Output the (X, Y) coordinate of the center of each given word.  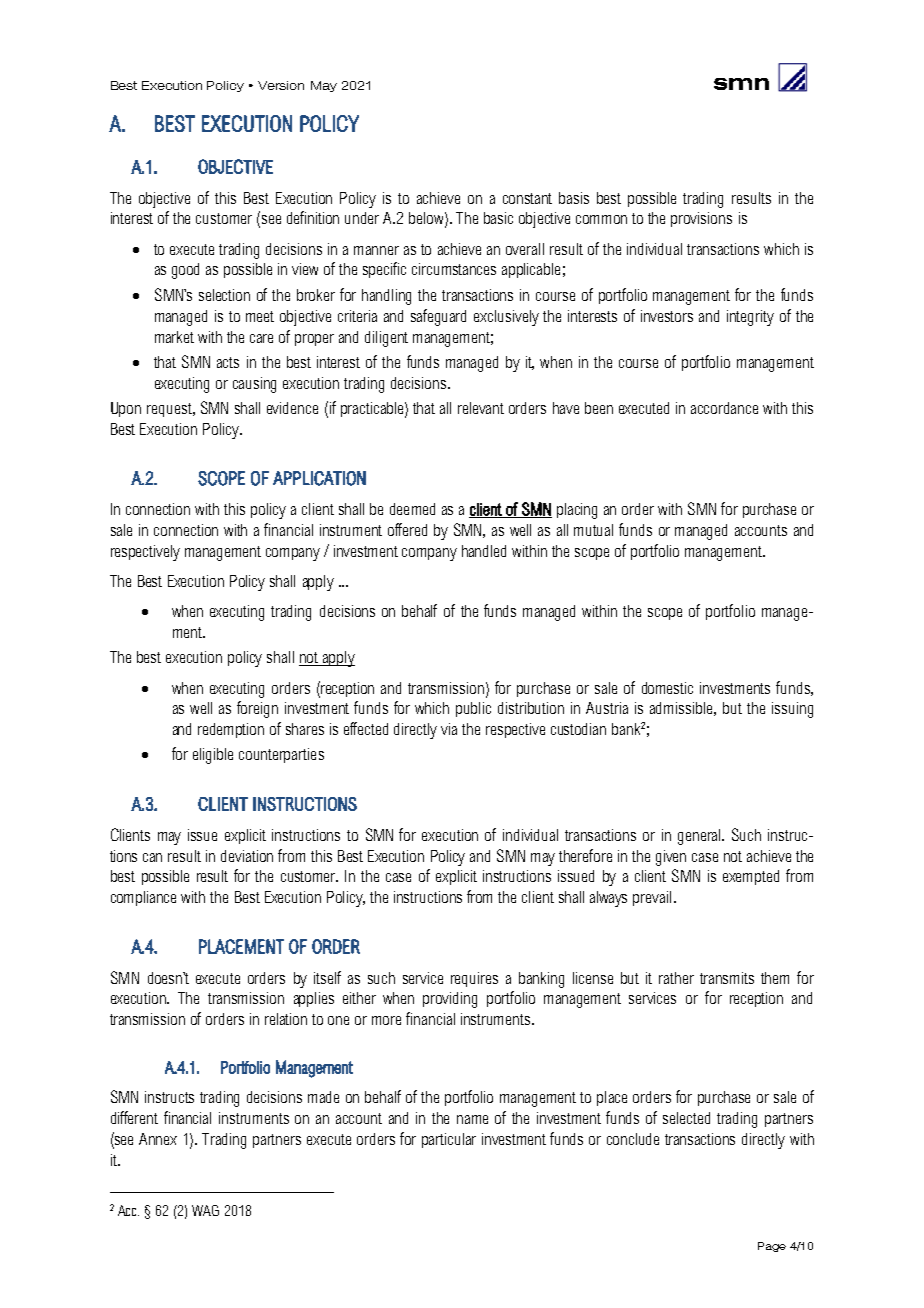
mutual (593, 530)
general (701, 837)
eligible (213, 756)
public (473, 709)
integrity (750, 318)
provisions (701, 219)
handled (484, 551)
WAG (205, 1210)
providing (450, 1000)
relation (286, 1019)
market (174, 337)
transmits (727, 978)
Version (281, 85)
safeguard (438, 317)
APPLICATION (319, 478)
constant (527, 198)
